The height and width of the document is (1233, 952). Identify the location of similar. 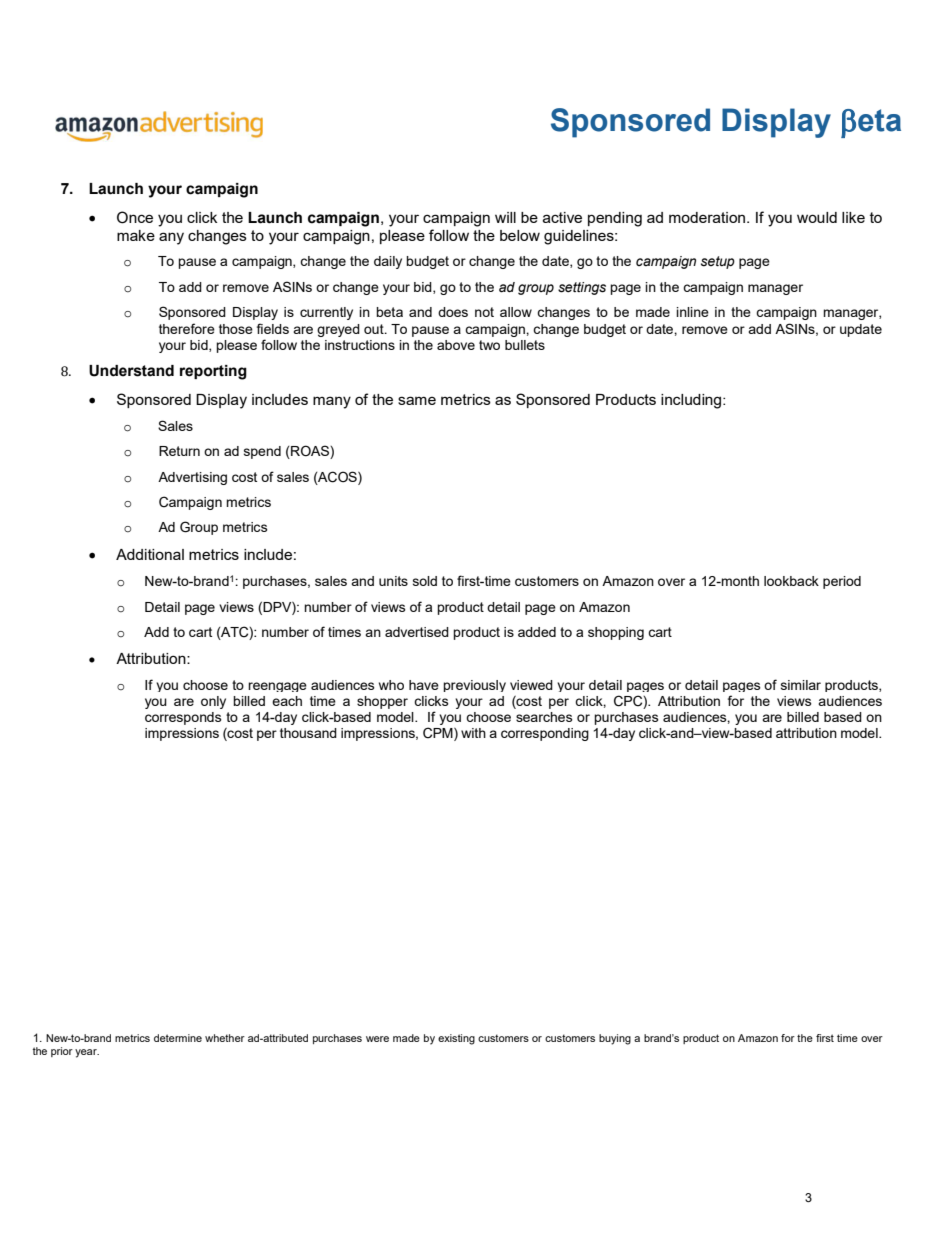
(801, 685).
